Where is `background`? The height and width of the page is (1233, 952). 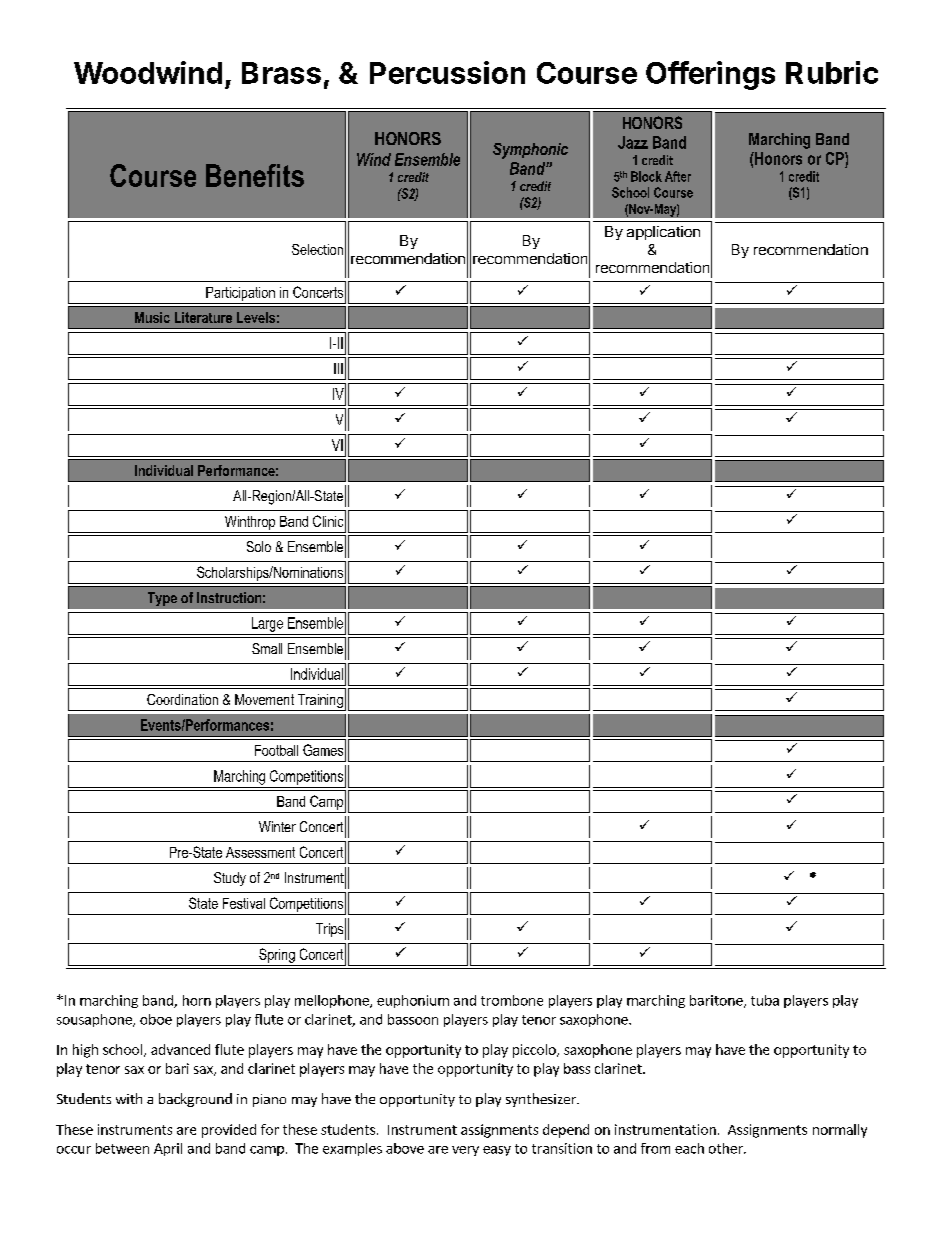 background is located at coordinates (195, 1100).
